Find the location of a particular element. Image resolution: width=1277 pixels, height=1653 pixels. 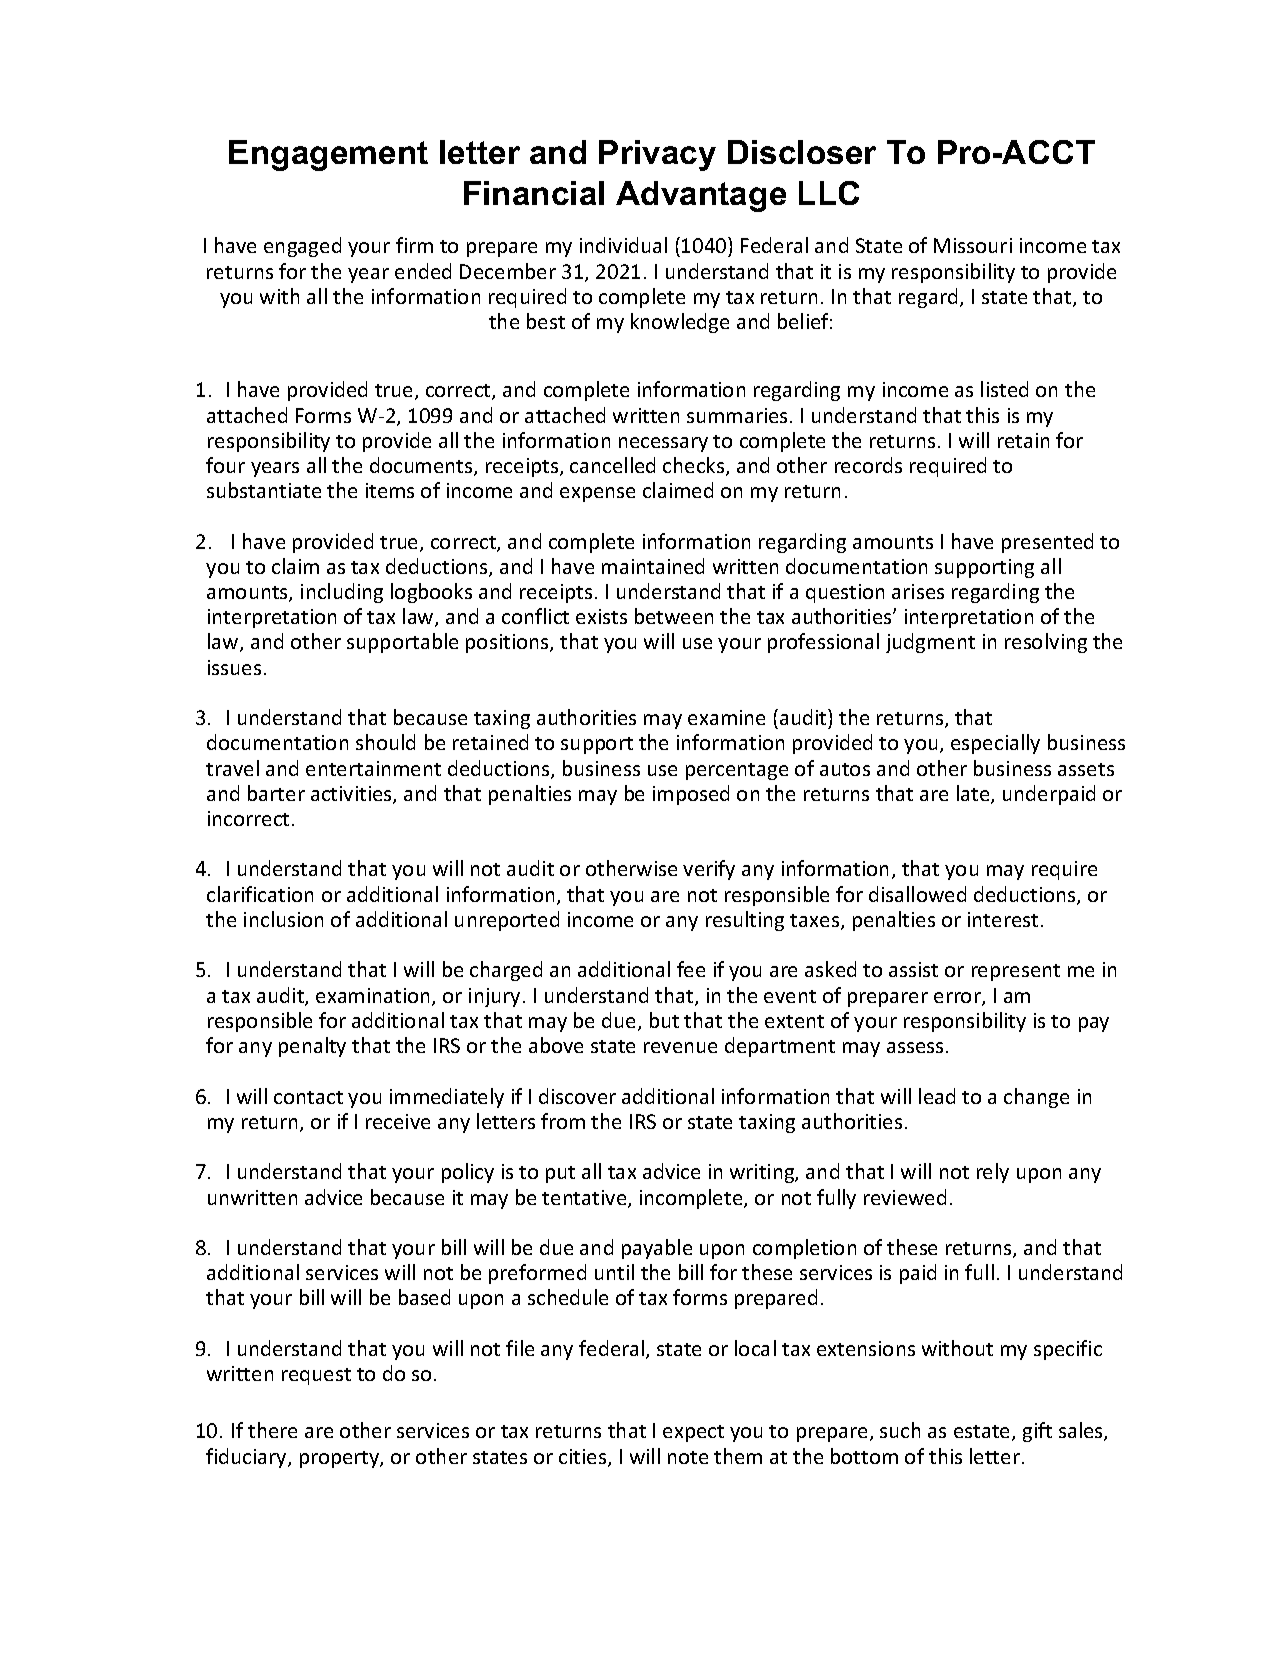

examination is located at coordinates (374, 997).
